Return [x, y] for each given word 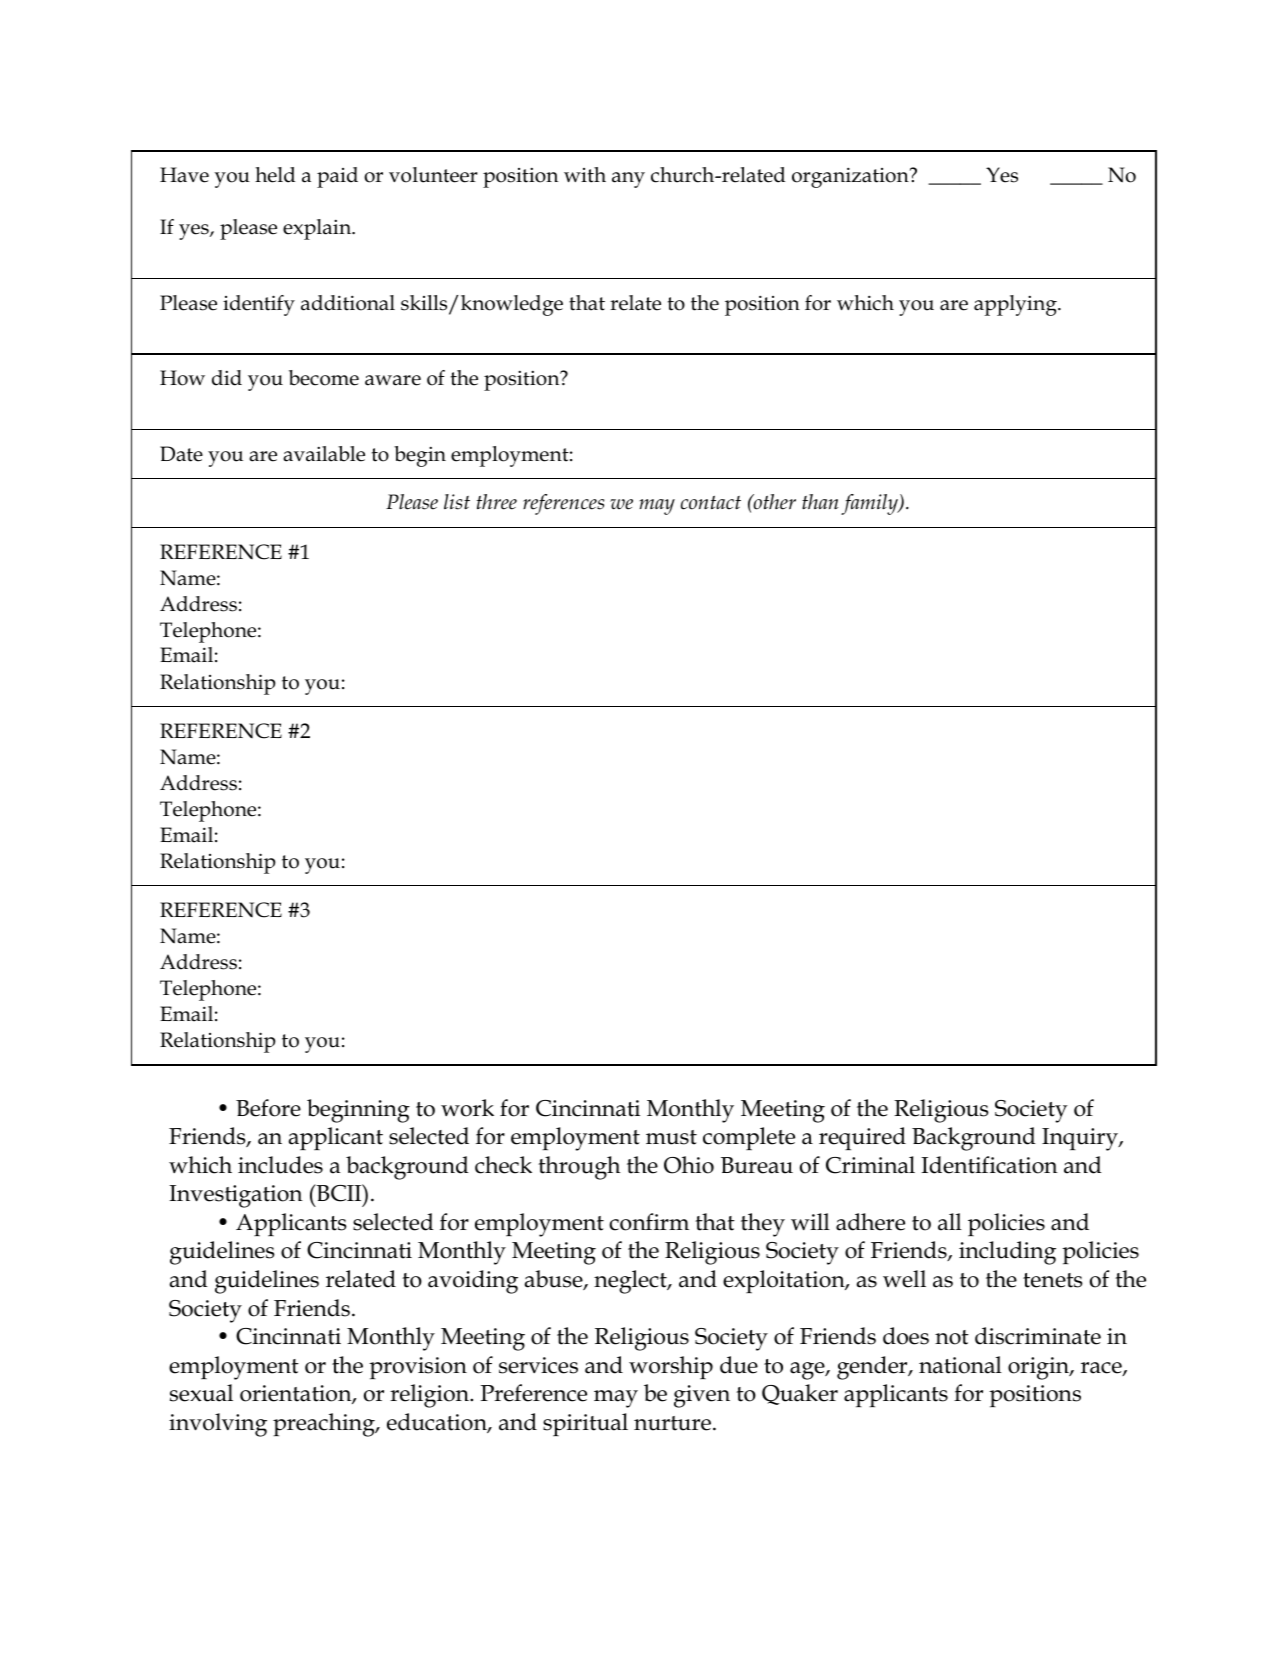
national [960, 1365]
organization [851, 177]
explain [318, 229]
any [628, 180]
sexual [201, 1393]
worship [671, 1367]
